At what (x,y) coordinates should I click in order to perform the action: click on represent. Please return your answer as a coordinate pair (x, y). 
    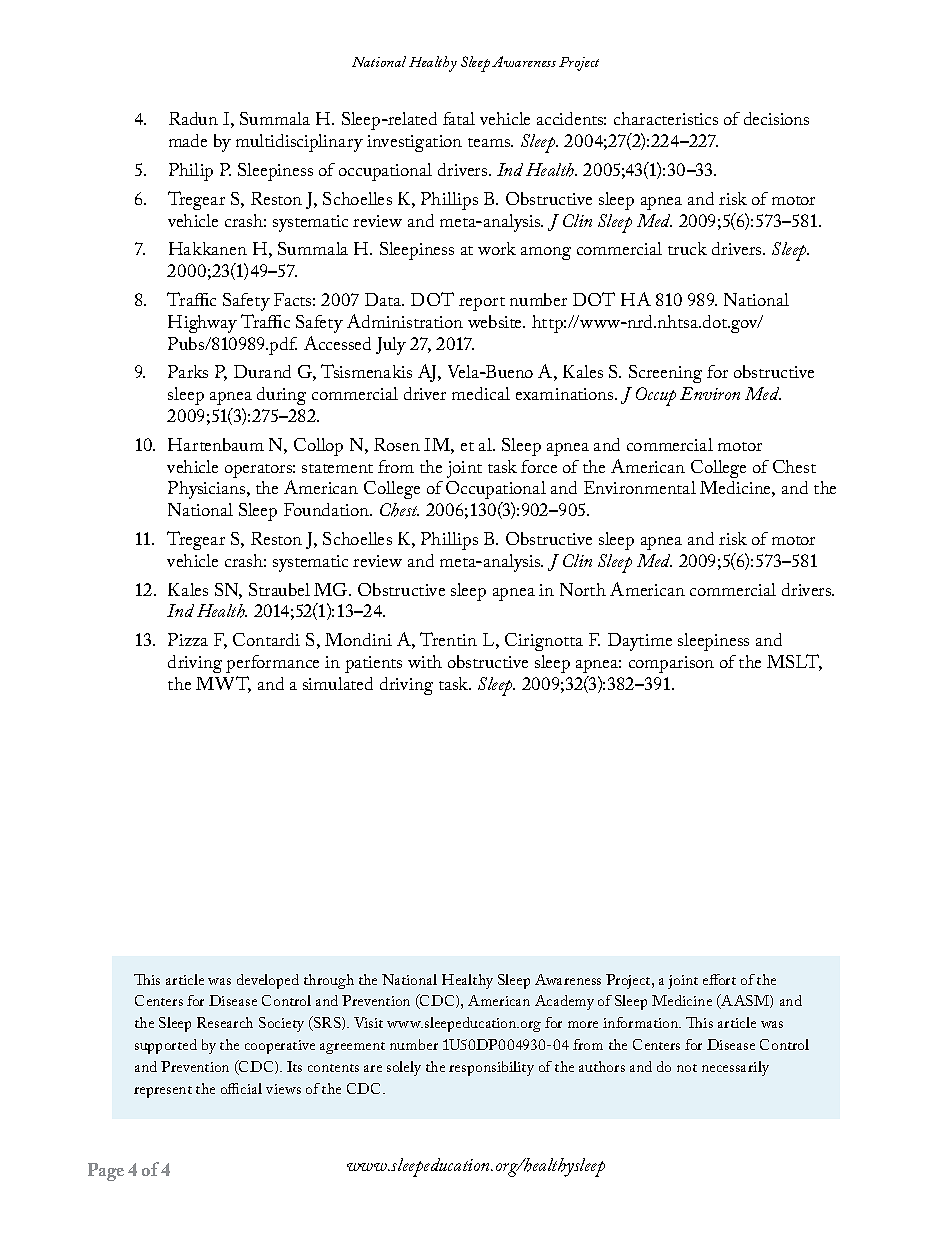
    Looking at the image, I should click on (163, 1092).
